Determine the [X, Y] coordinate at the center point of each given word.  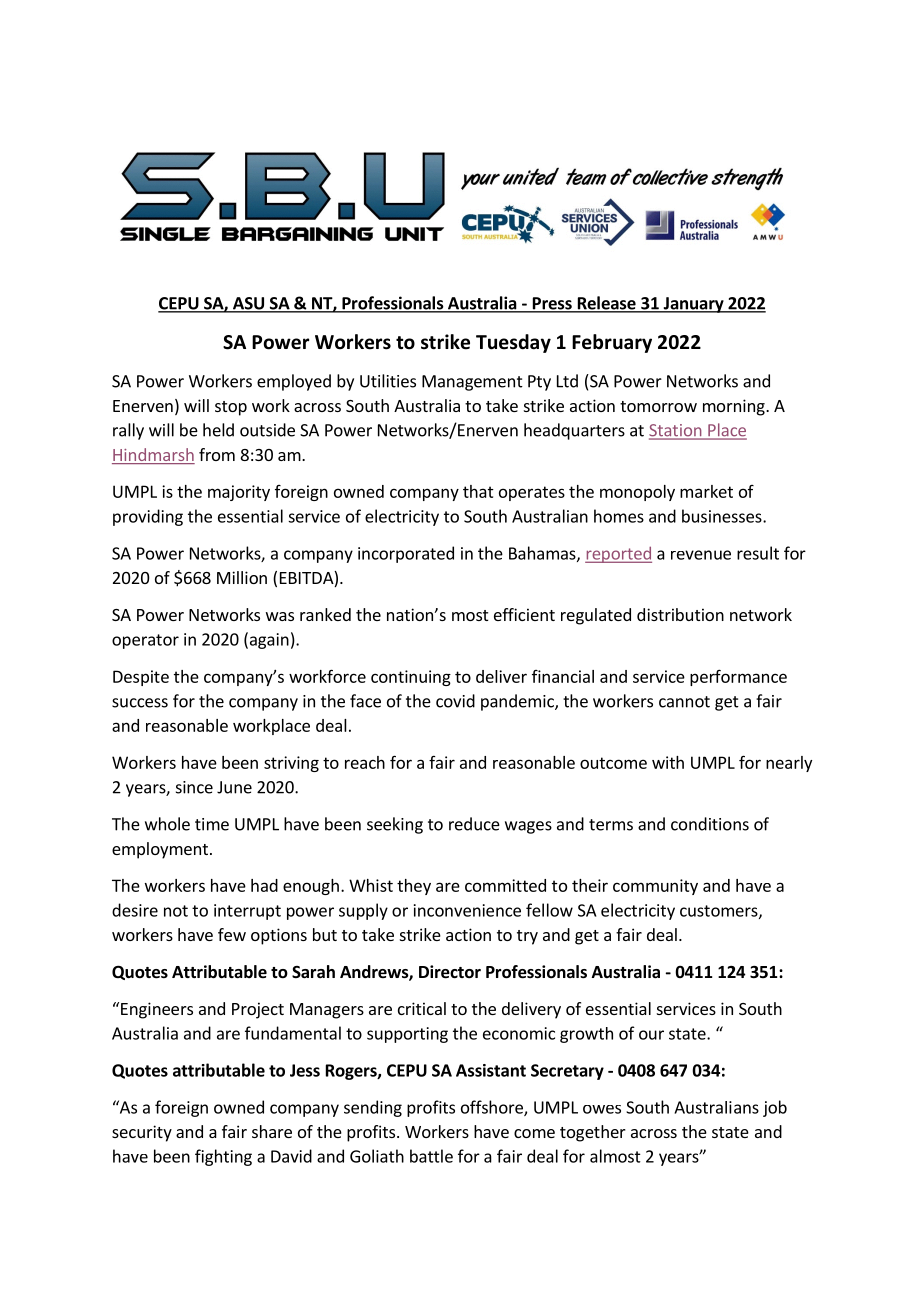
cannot [684, 702]
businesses [723, 516]
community [655, 887]
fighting [223, 1157]
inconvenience [467, 910]
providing [148, 517]
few [232, 934]
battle [431, 1156]
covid [455, 701]
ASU [248, 304]
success [140, 703]
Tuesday [513, 343]
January [693, 305]
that [478, 491]
